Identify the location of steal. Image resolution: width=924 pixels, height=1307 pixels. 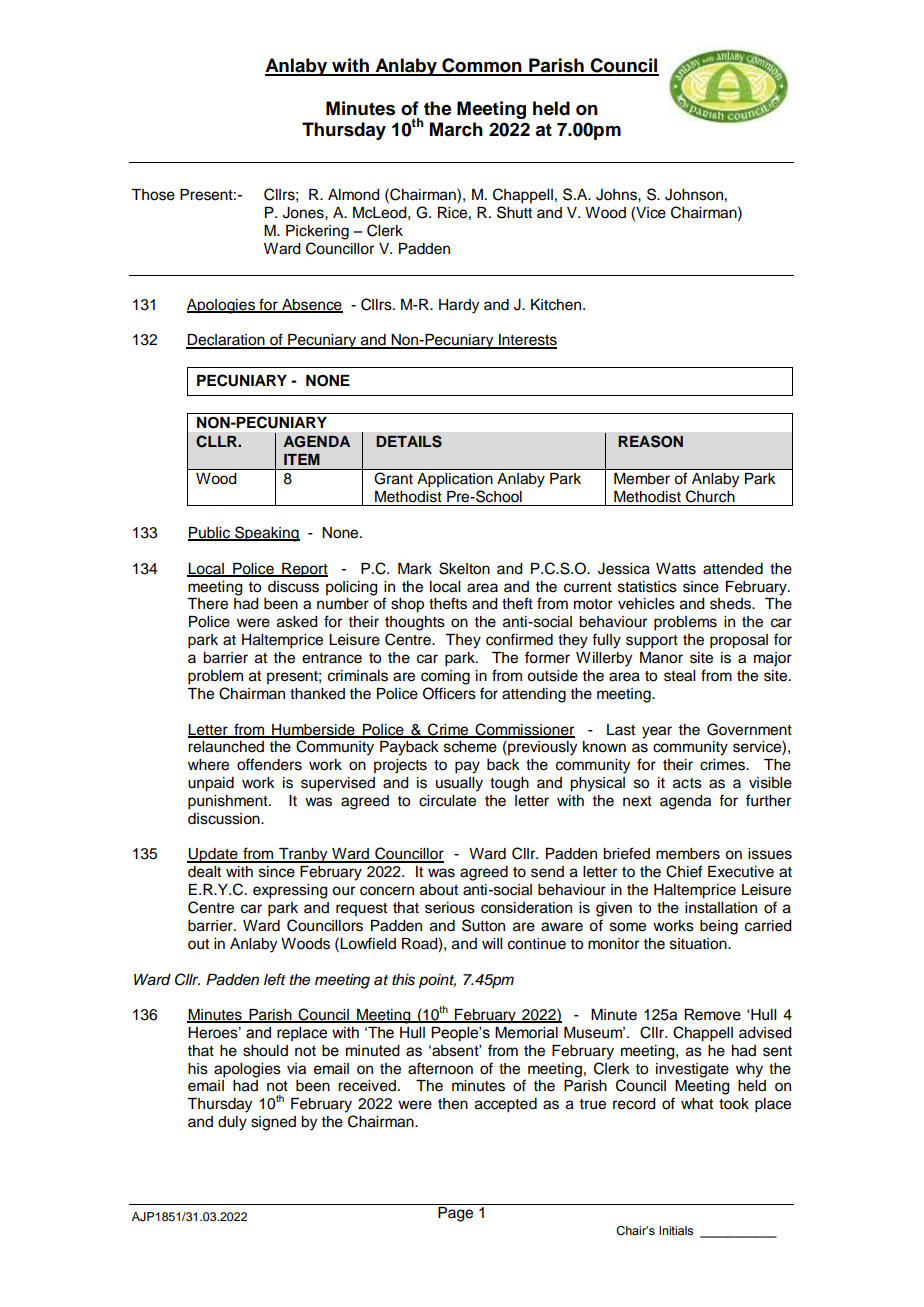
(679, 676).
